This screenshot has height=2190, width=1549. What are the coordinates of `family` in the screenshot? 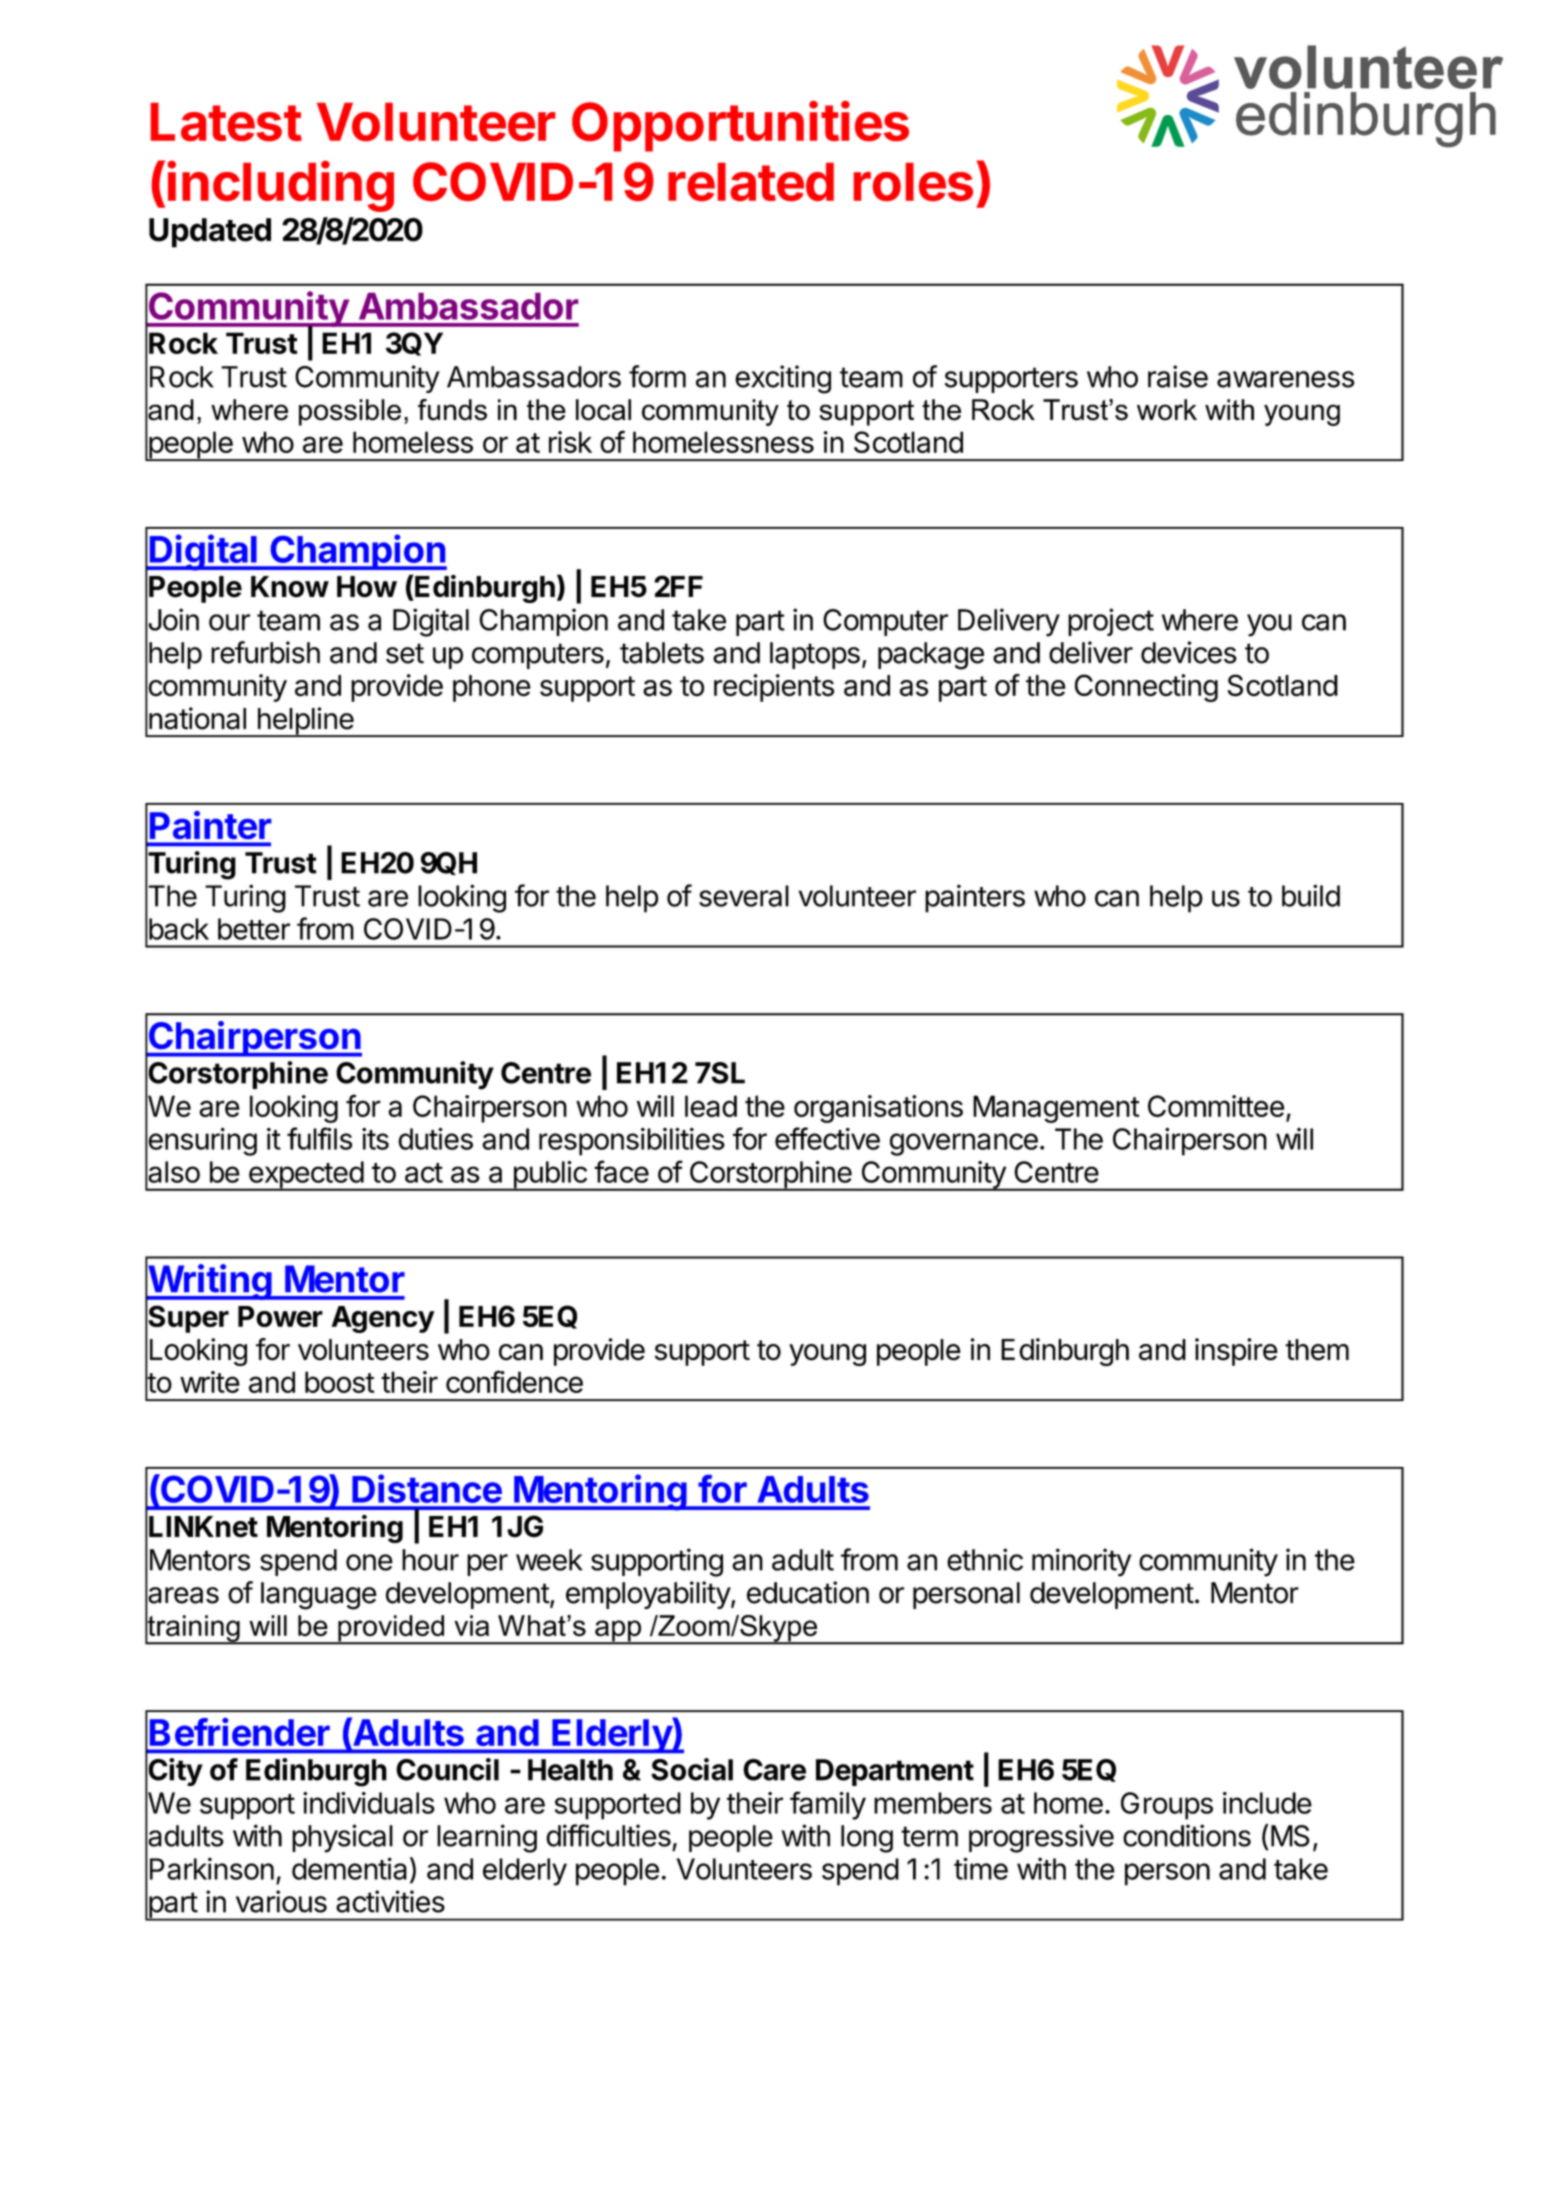 It's located at (828, 1805).
